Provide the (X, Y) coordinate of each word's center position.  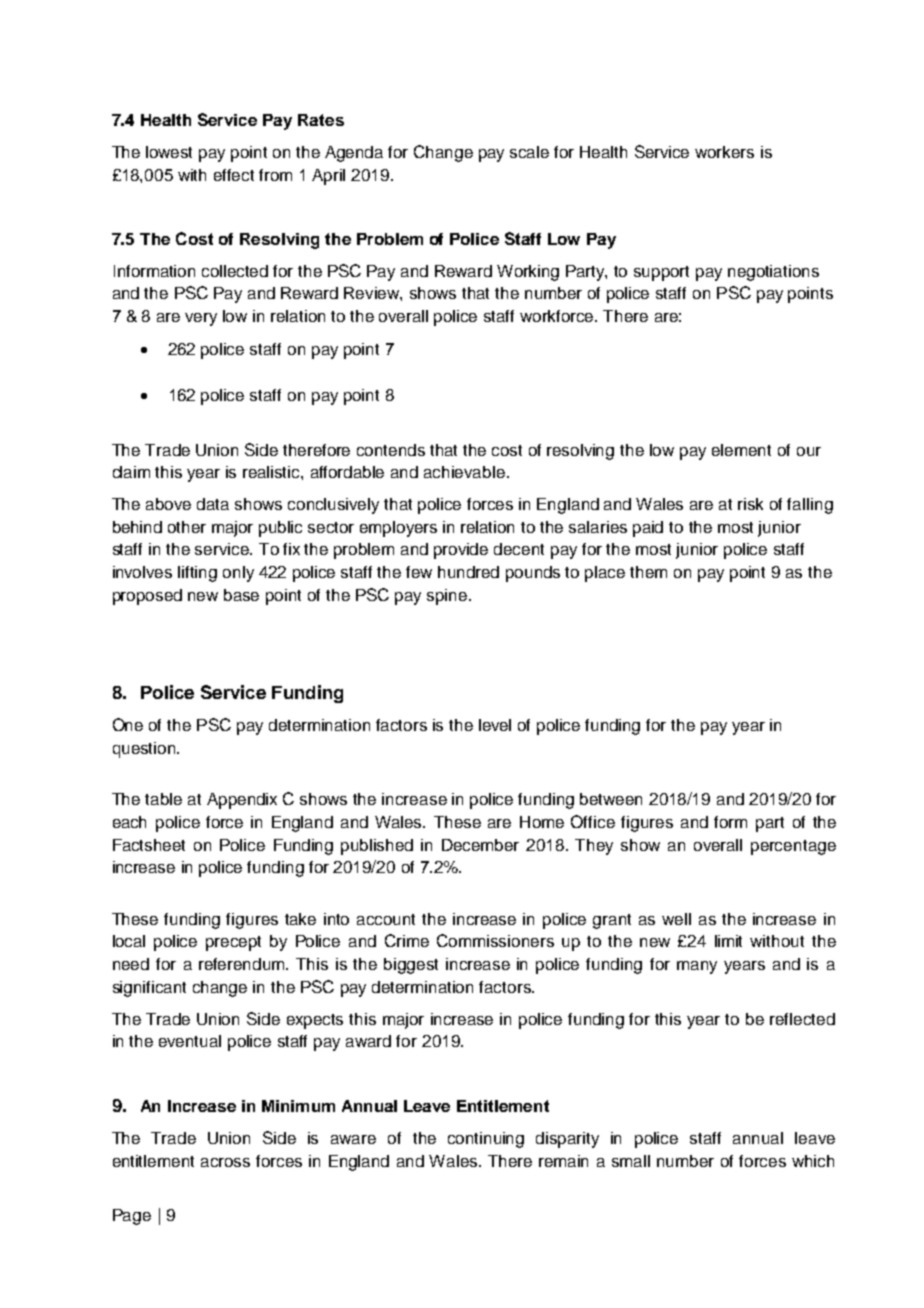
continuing (486, 1140)
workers (724, 152)
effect (234, 175)
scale (529, 152)
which (813, 1161)
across (225, 1162)
